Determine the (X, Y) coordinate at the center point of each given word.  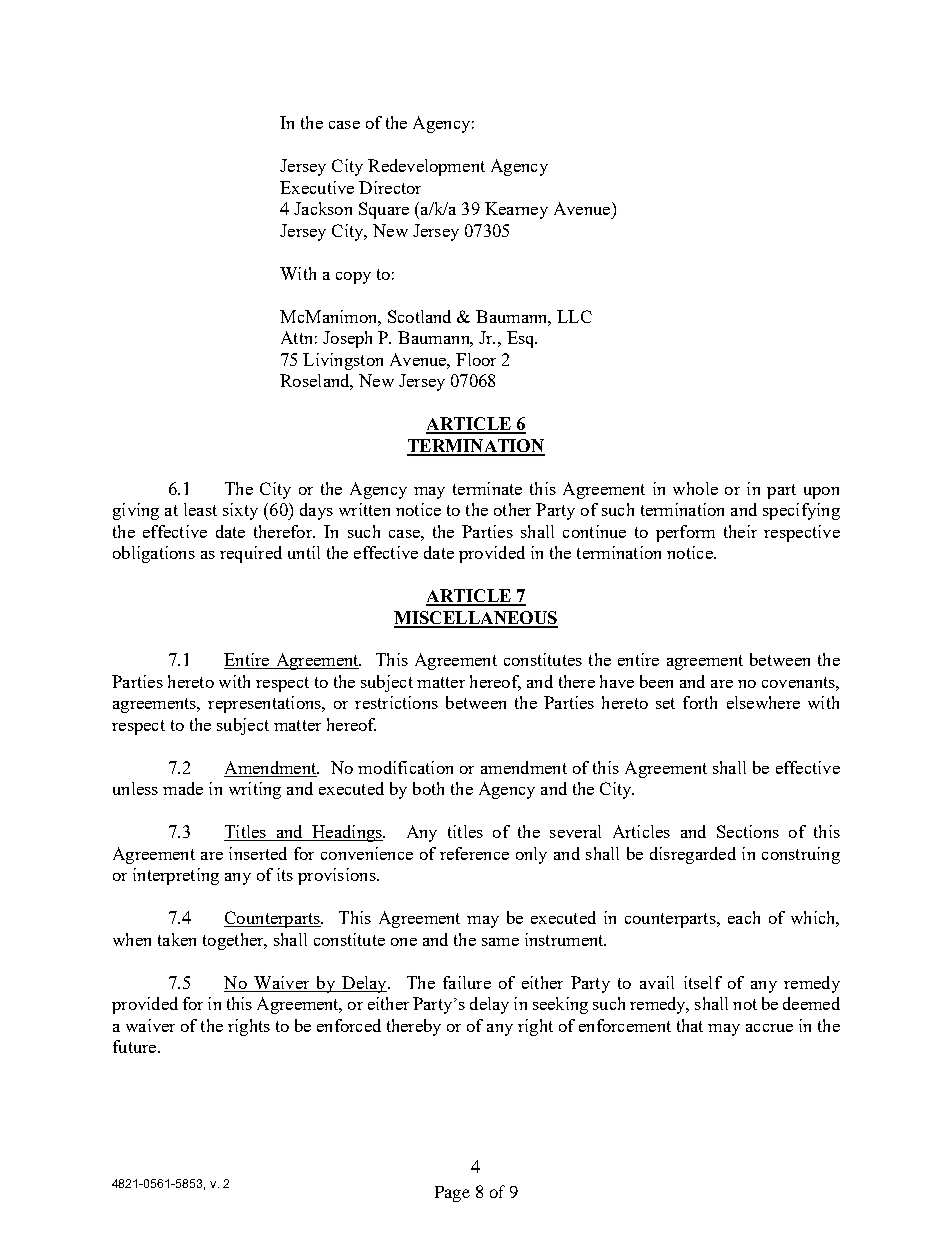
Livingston (343, 361)
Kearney (516, 210)
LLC (574, 316)
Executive (317, 187)
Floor (476, 359)
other (512, 509)
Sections (748, 831)
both (428, 788)
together (234, 941)
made (183, 788)
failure (467, 982)
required (251, 554)
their (740, 531)
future (136, 1046)
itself (703, 982)
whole (695, 488)
